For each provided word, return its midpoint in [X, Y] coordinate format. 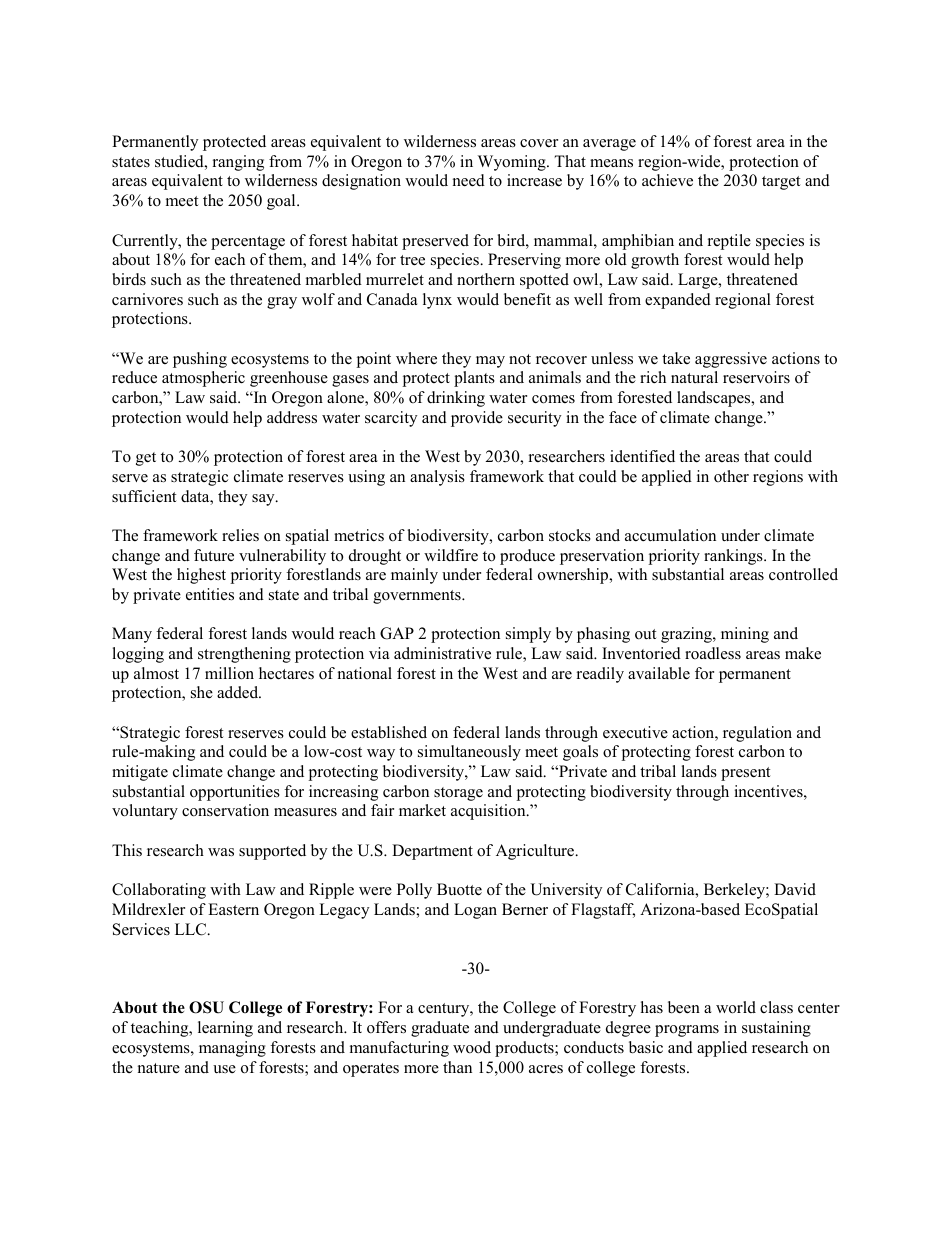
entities [210, 594]
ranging [238, 163]
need [469, 180]
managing [232, 1049]
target [781, 183]
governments [418, 597]
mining [745, 635]
